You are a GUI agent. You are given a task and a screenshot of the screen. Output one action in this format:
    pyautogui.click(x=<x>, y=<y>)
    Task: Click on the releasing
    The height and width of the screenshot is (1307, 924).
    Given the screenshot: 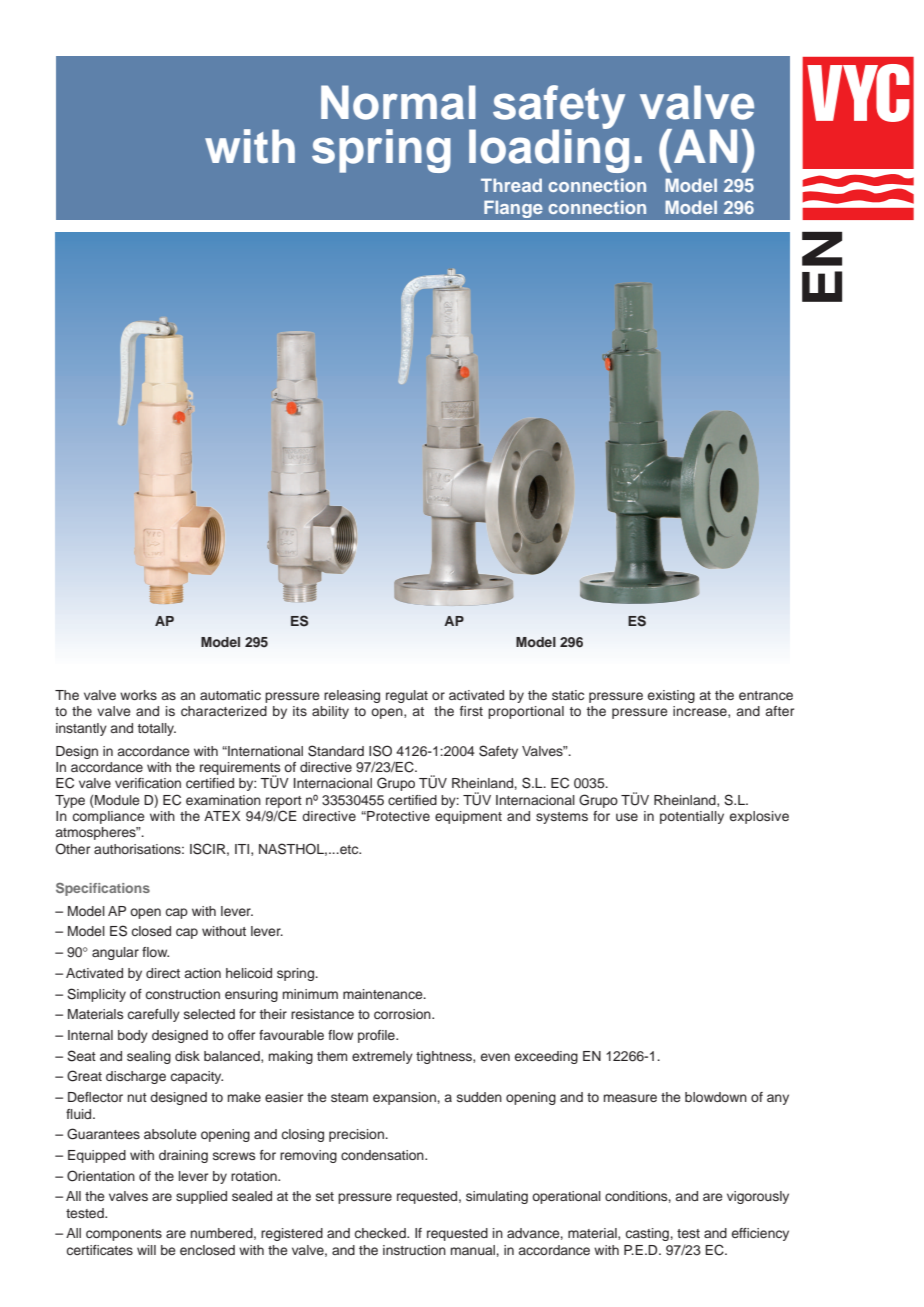 What is the action you would take?
    pyautogui.click(x=352, y=696)
